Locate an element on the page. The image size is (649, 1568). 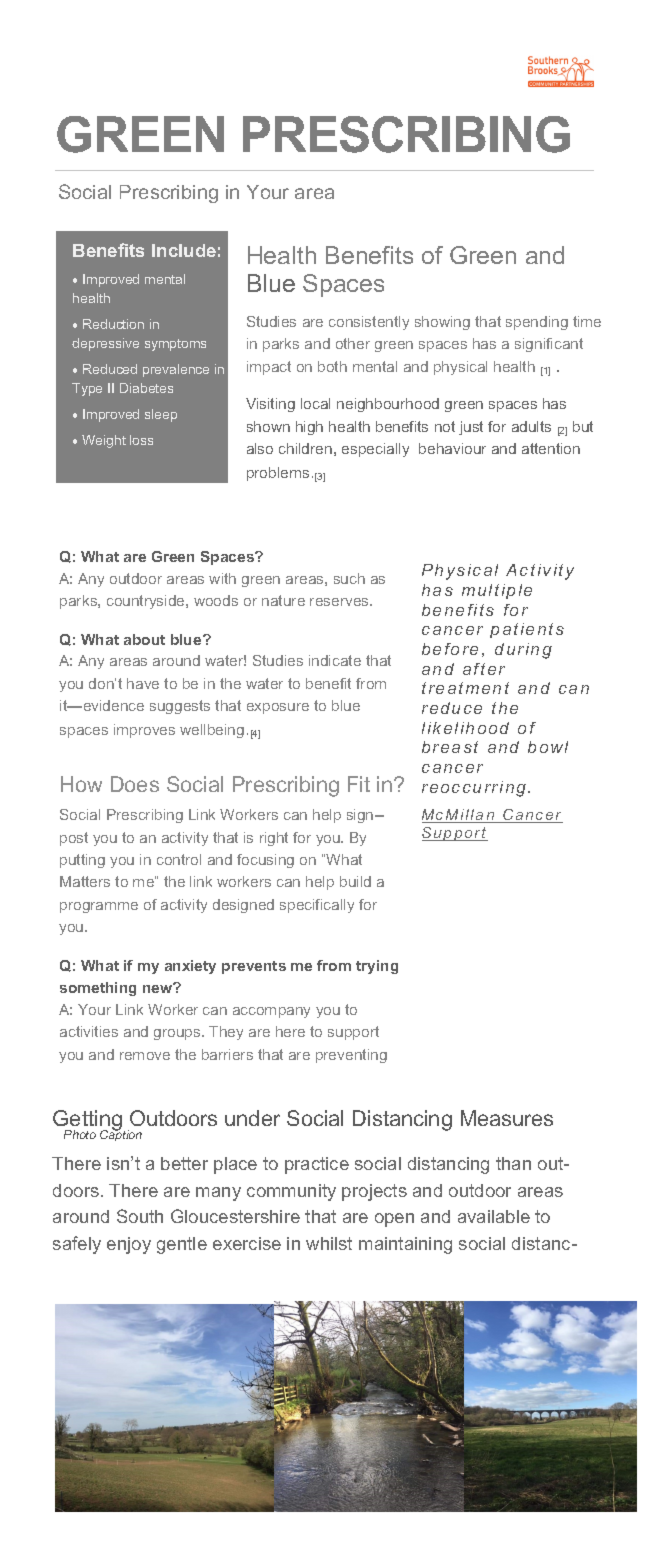
both is located at coordinates (332, 366).
